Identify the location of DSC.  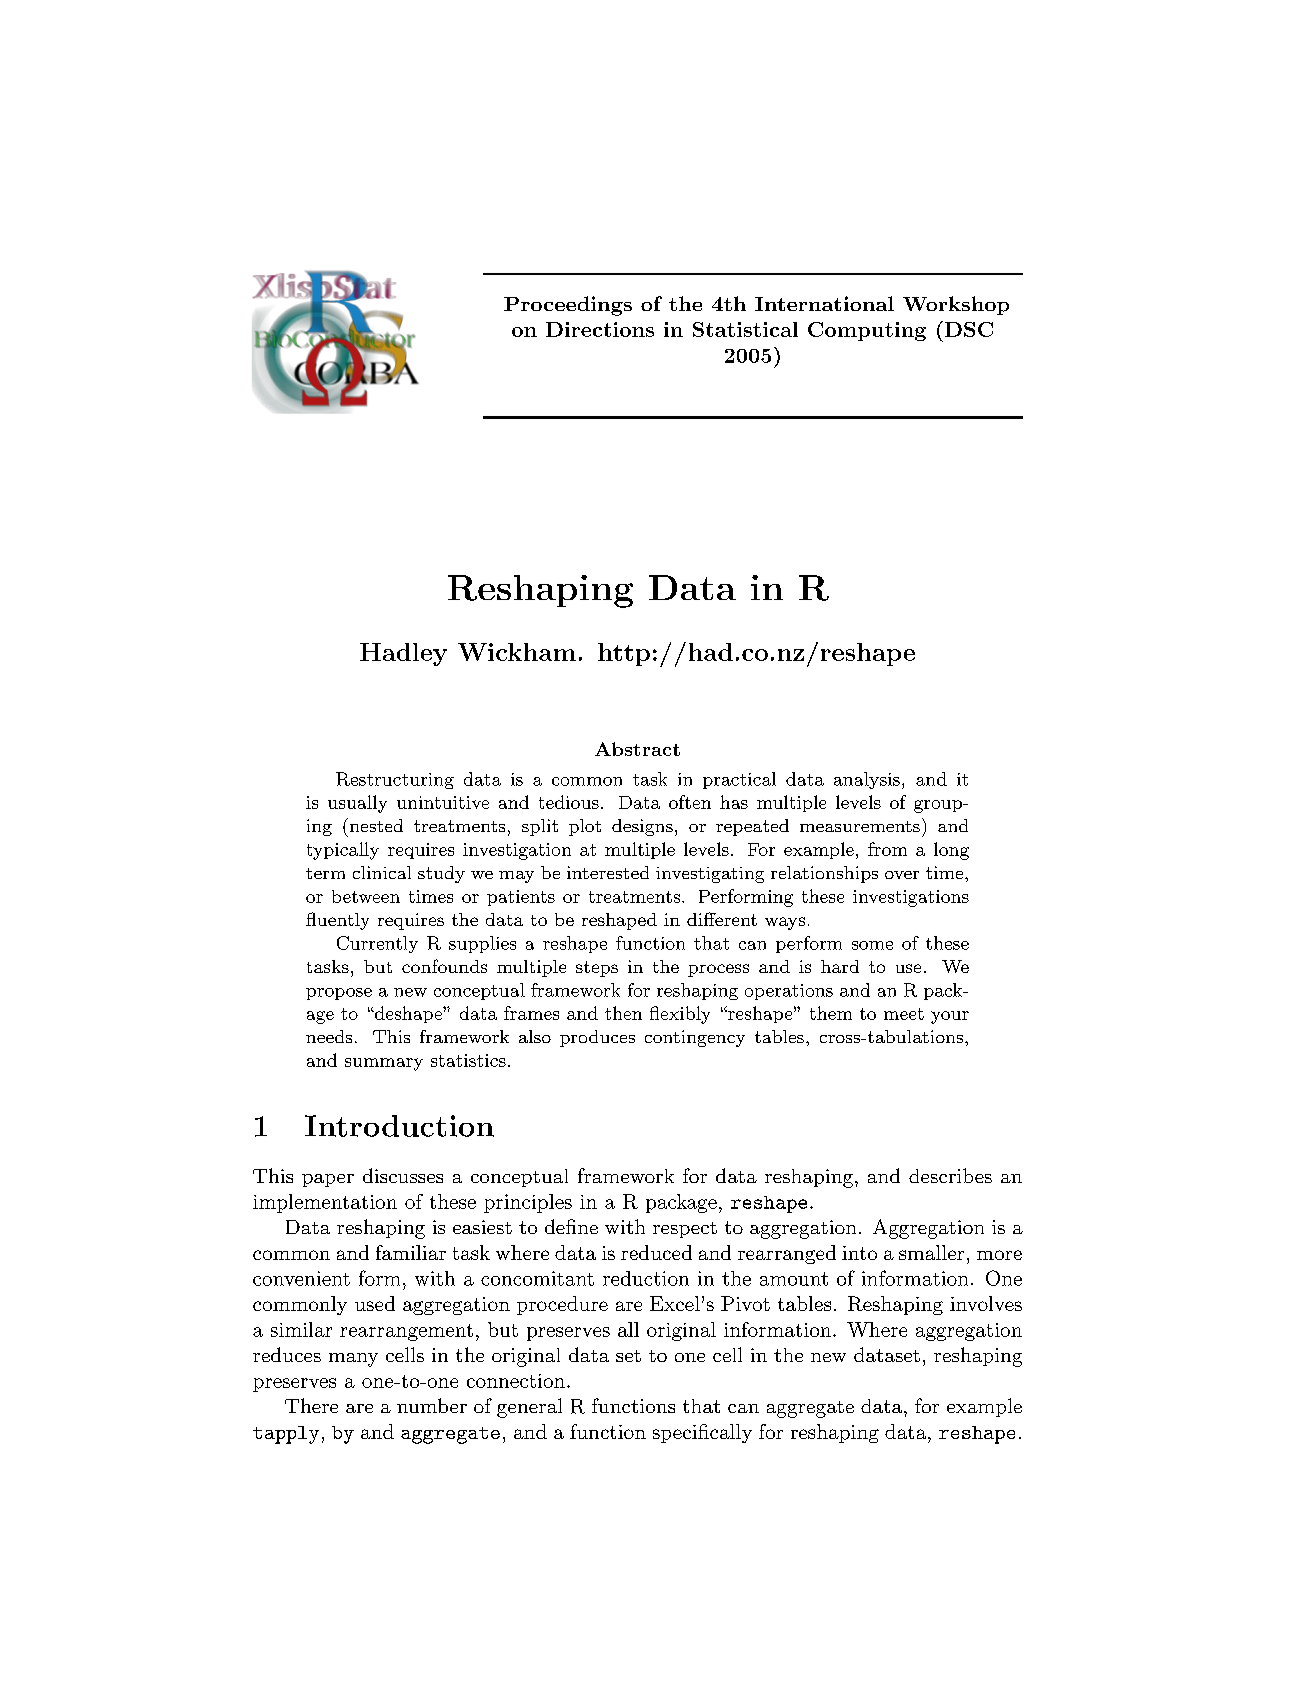
(969, 329).
